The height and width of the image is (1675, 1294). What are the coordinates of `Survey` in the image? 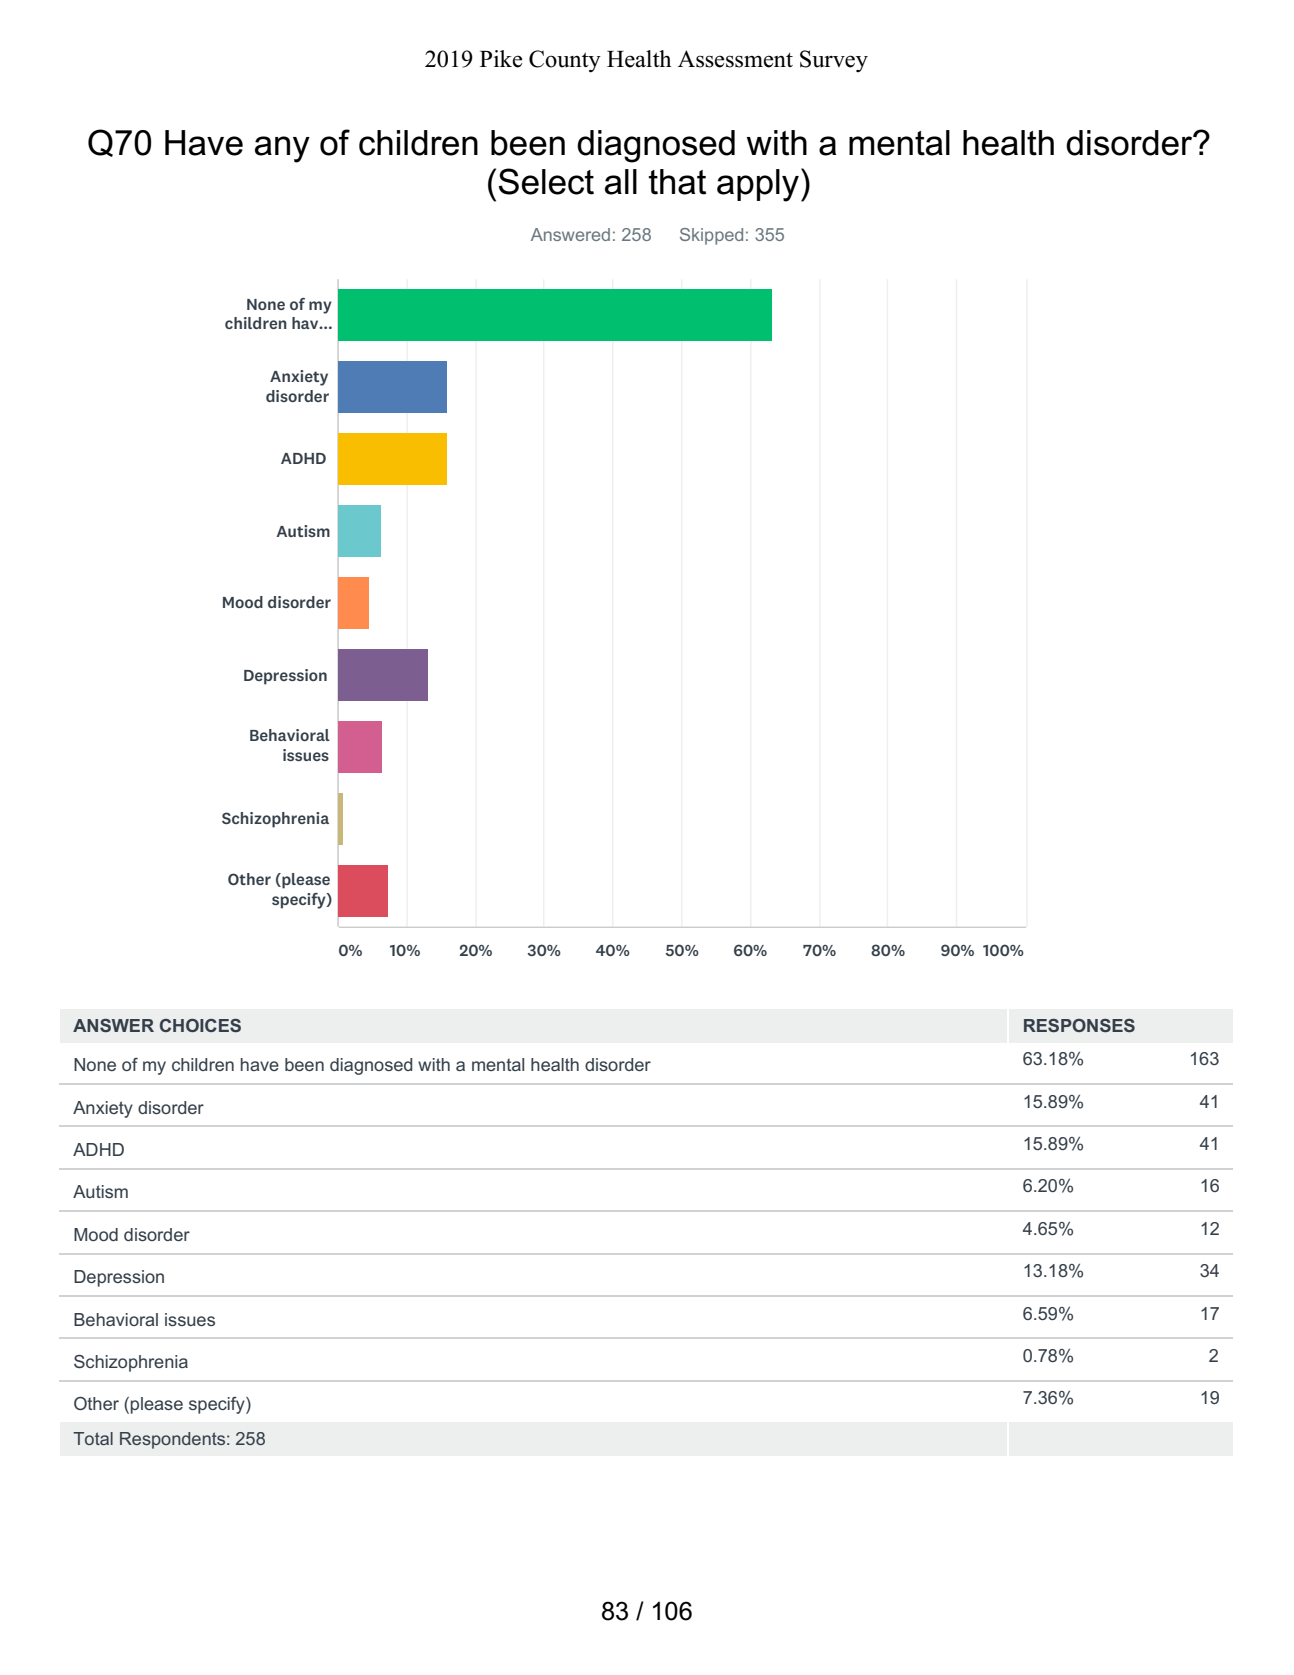 It's located at (834, 61).
